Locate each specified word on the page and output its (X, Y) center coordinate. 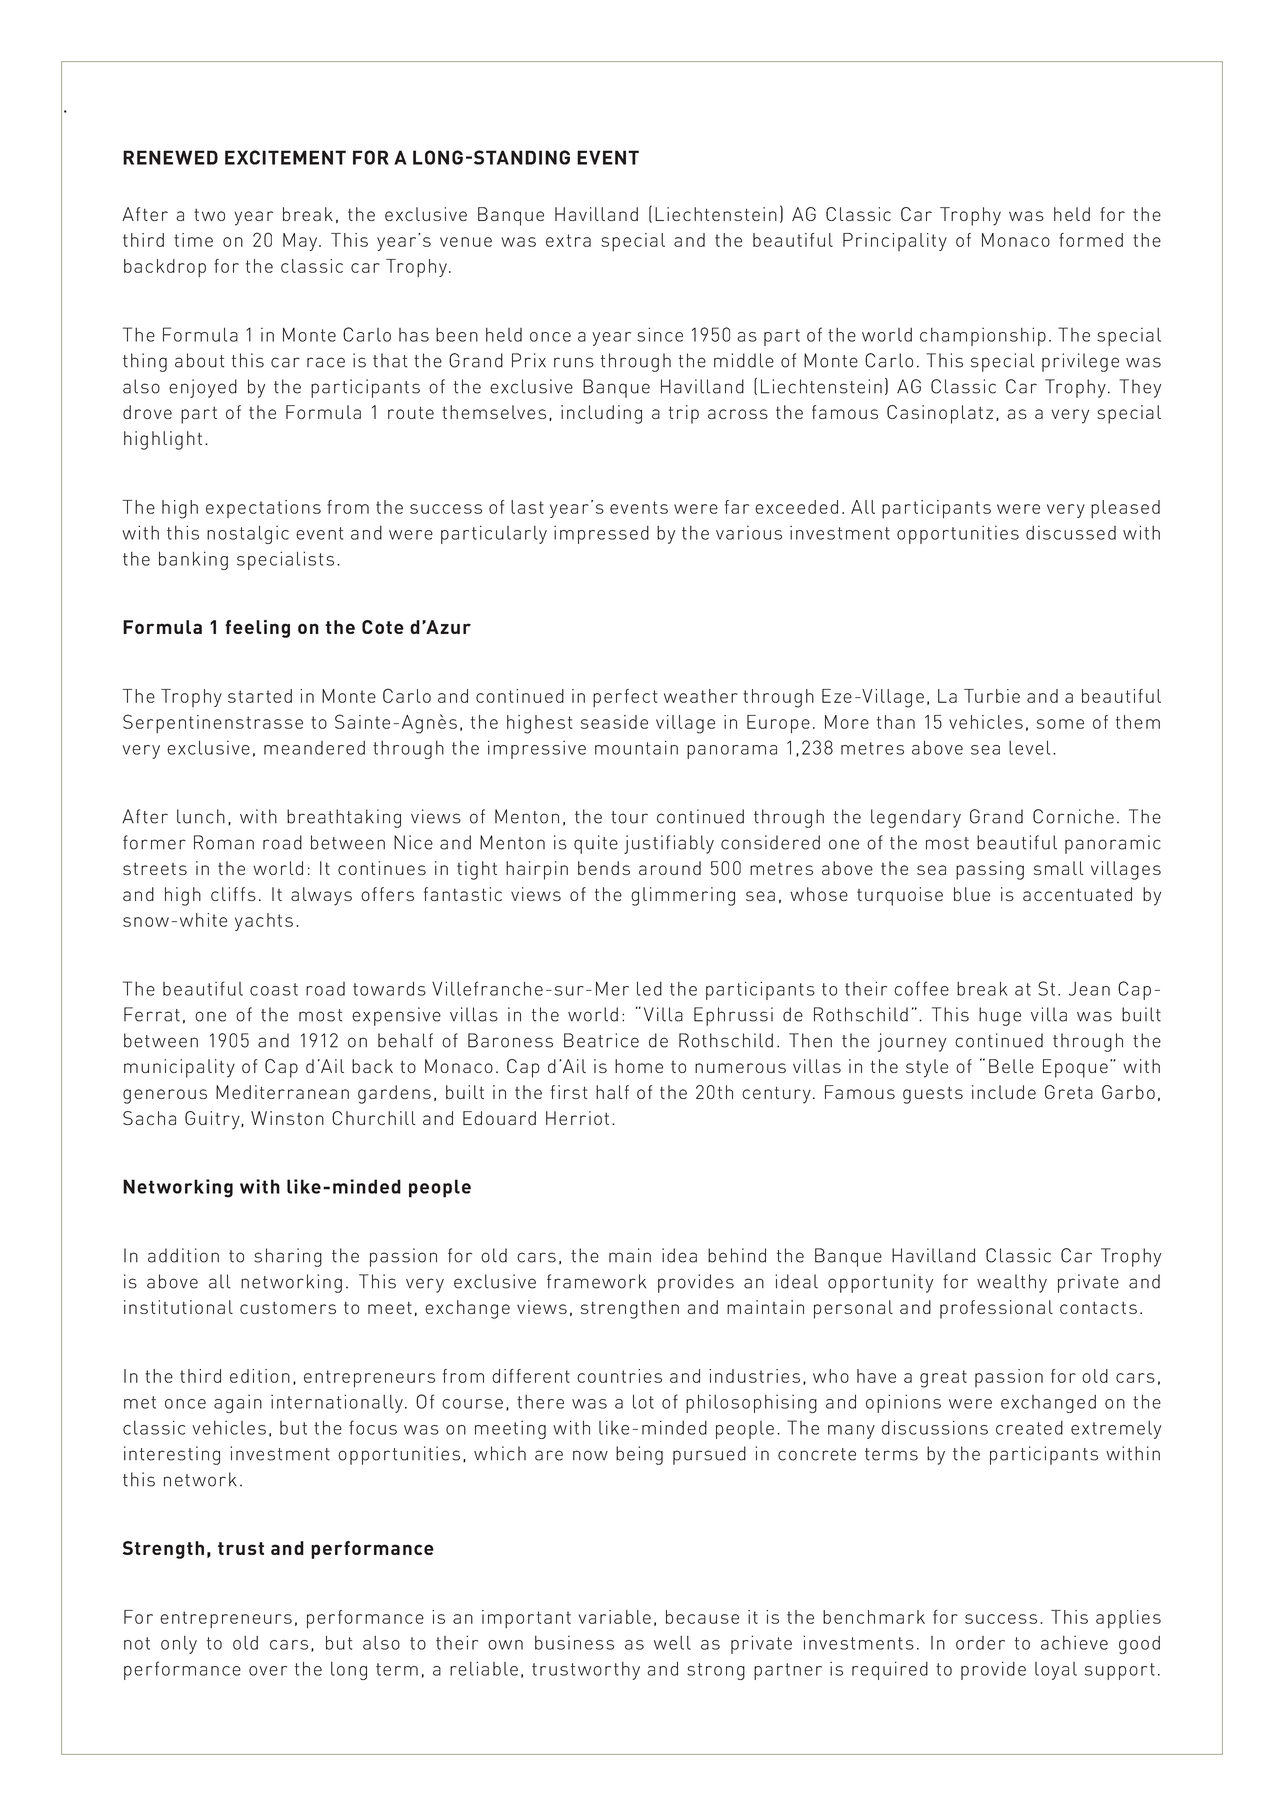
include (1004, 1092)
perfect (625, 698)
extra (568, 240)
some (1060, 724)
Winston (287, 1118)
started (260, 696)
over (268, 1671)
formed (1091, 240)
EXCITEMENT (285, 157)
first (569, 1092)
